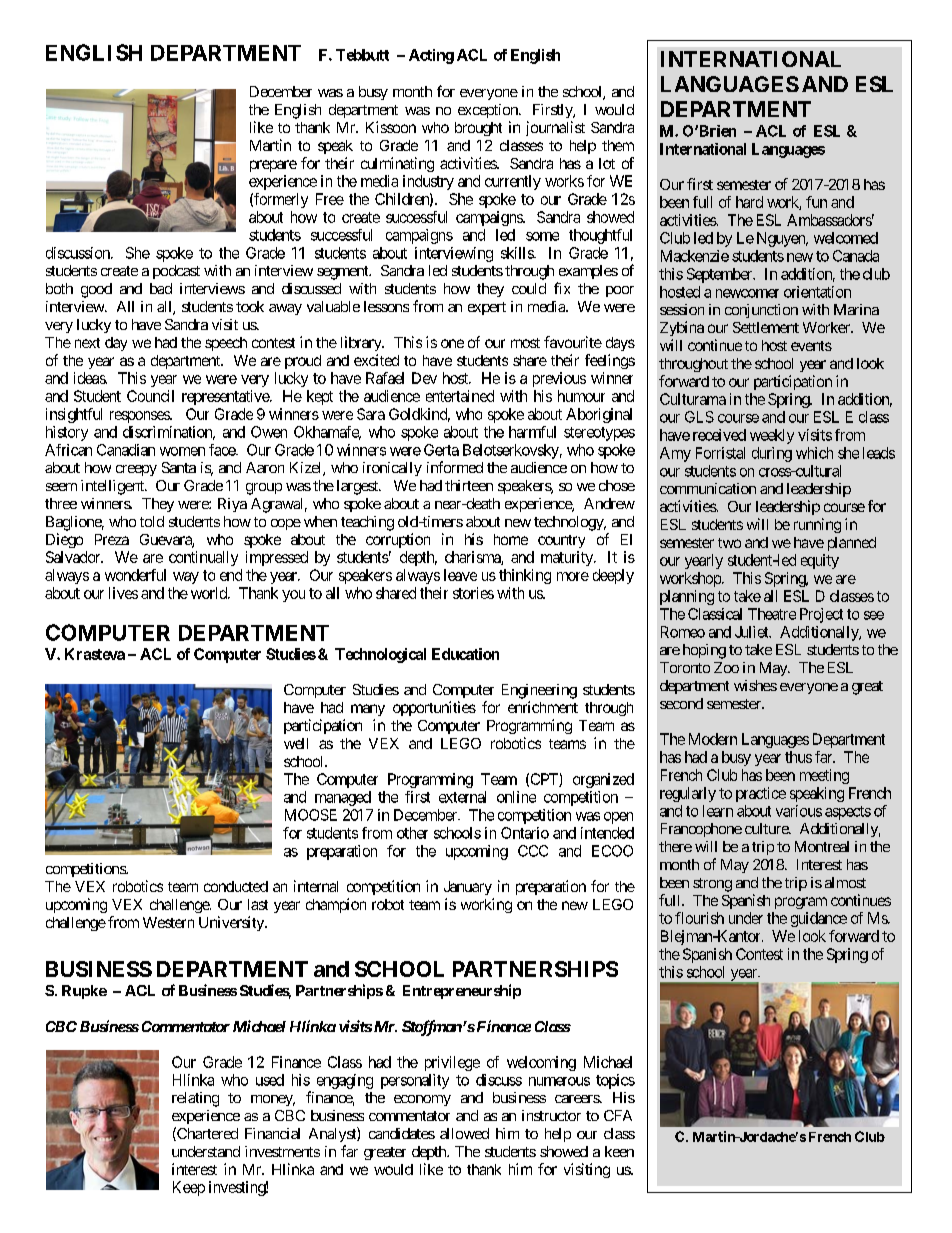 The height and width of the screenshot is (1233, 952). What do you see at coordinates (189, 1188) in the screenshot?
I see `Keep` at bounding box center [189, 1188].
